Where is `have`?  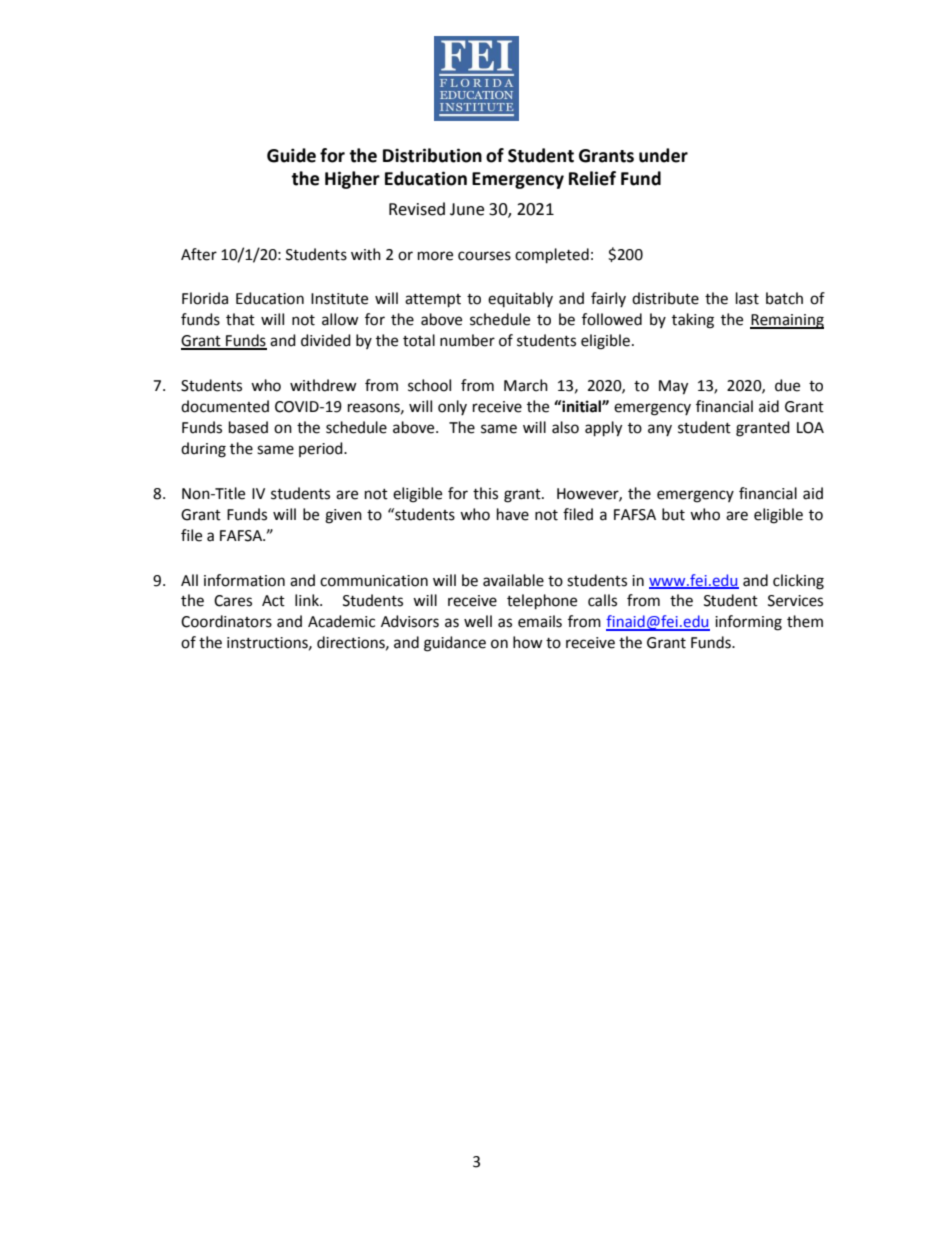 have is located at coordinates (513, 514).
